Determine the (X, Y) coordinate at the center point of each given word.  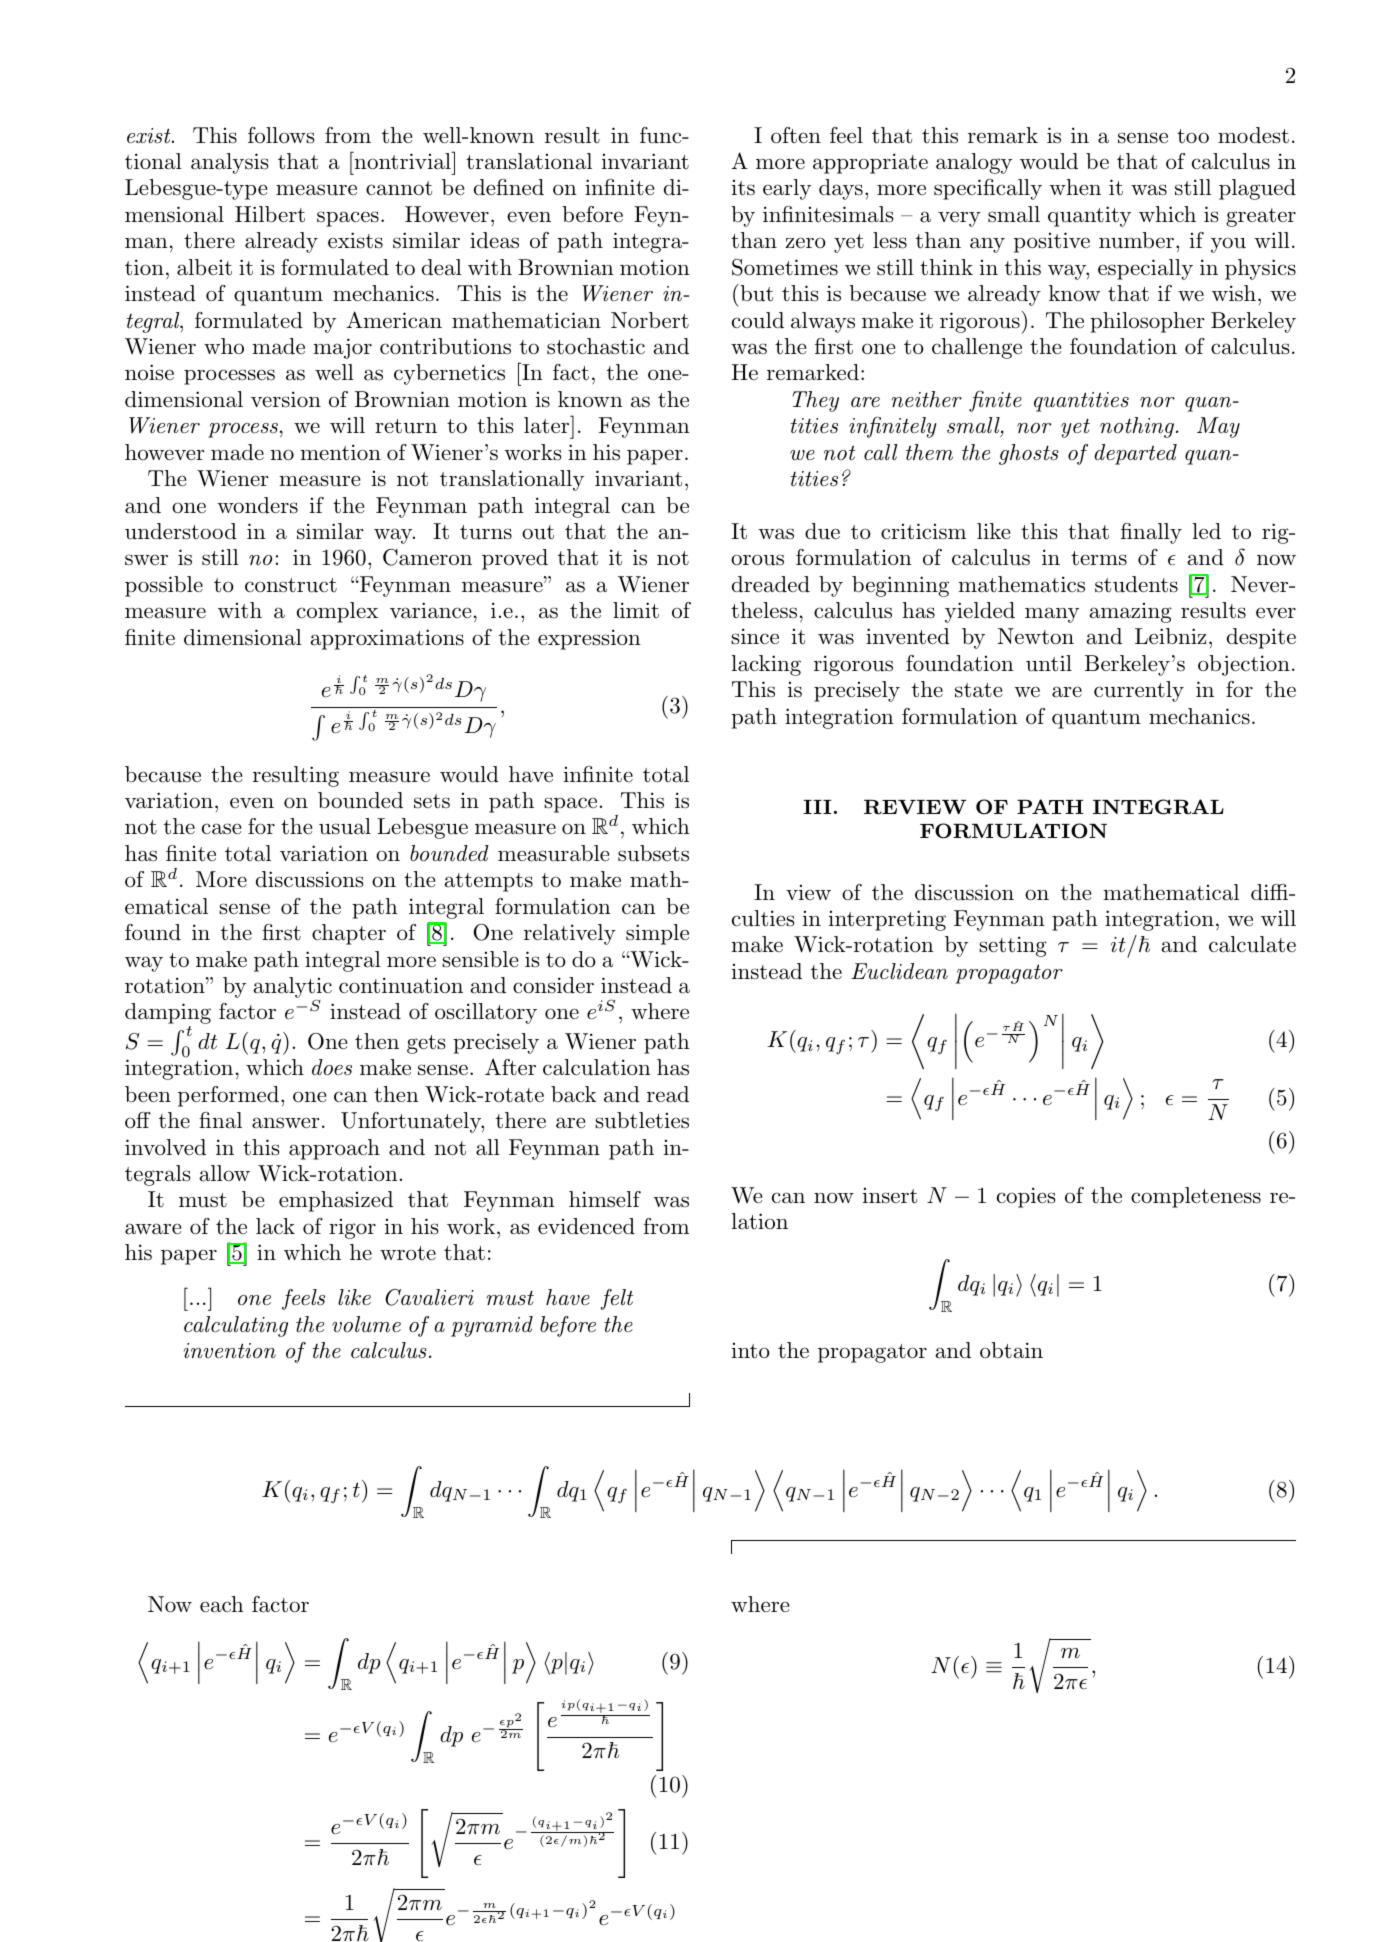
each (222, 1604)
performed (228, 1096)
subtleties (642, 1120)
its (743, 188)
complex (337, 612)
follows (281, 135)
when (1075, 187)
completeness (1196, 1197)
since (755, 636)
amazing (1130, 613)
